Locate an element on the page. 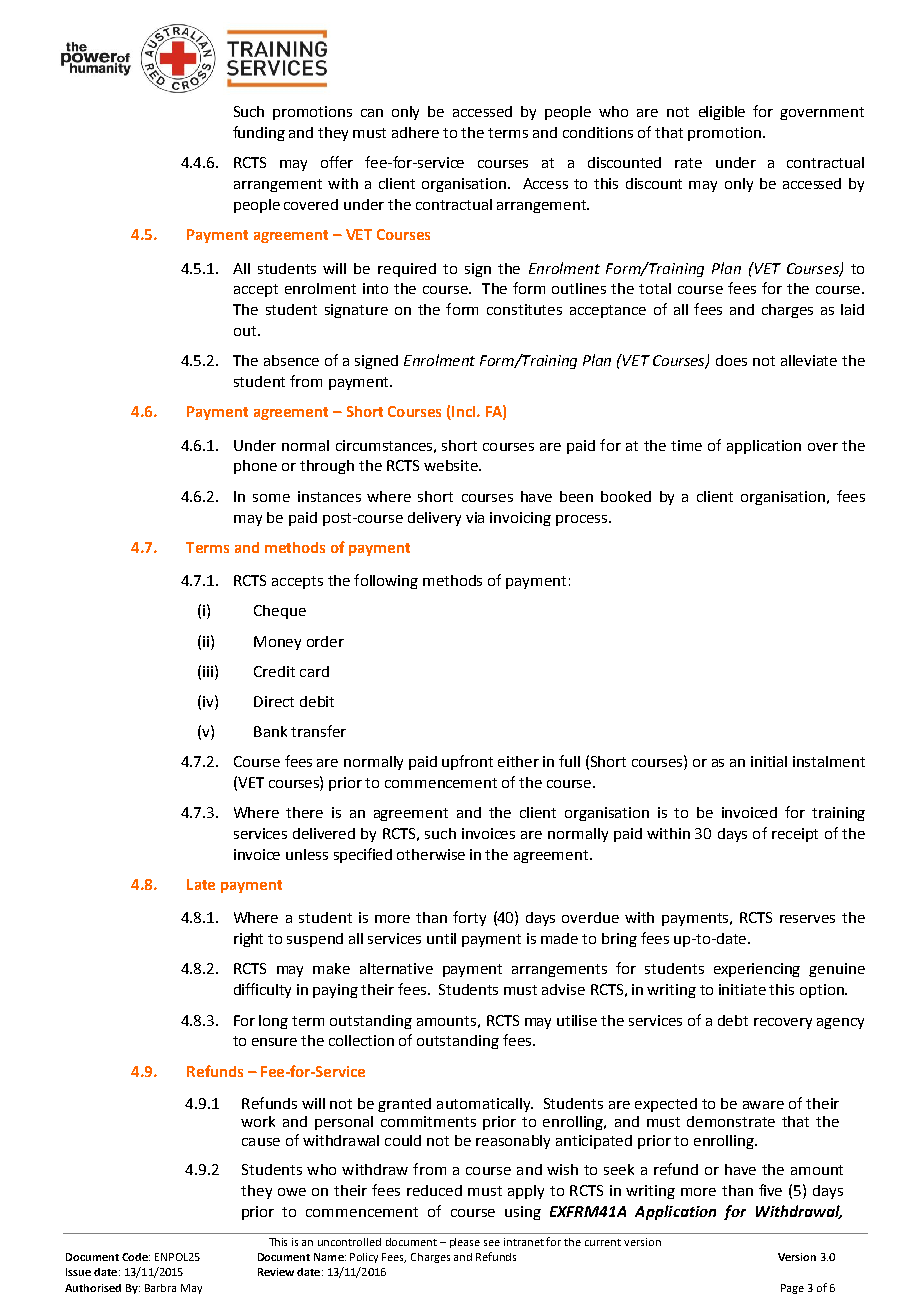 The image size is (924, 1308). until is located at coordinates (441, 938).
